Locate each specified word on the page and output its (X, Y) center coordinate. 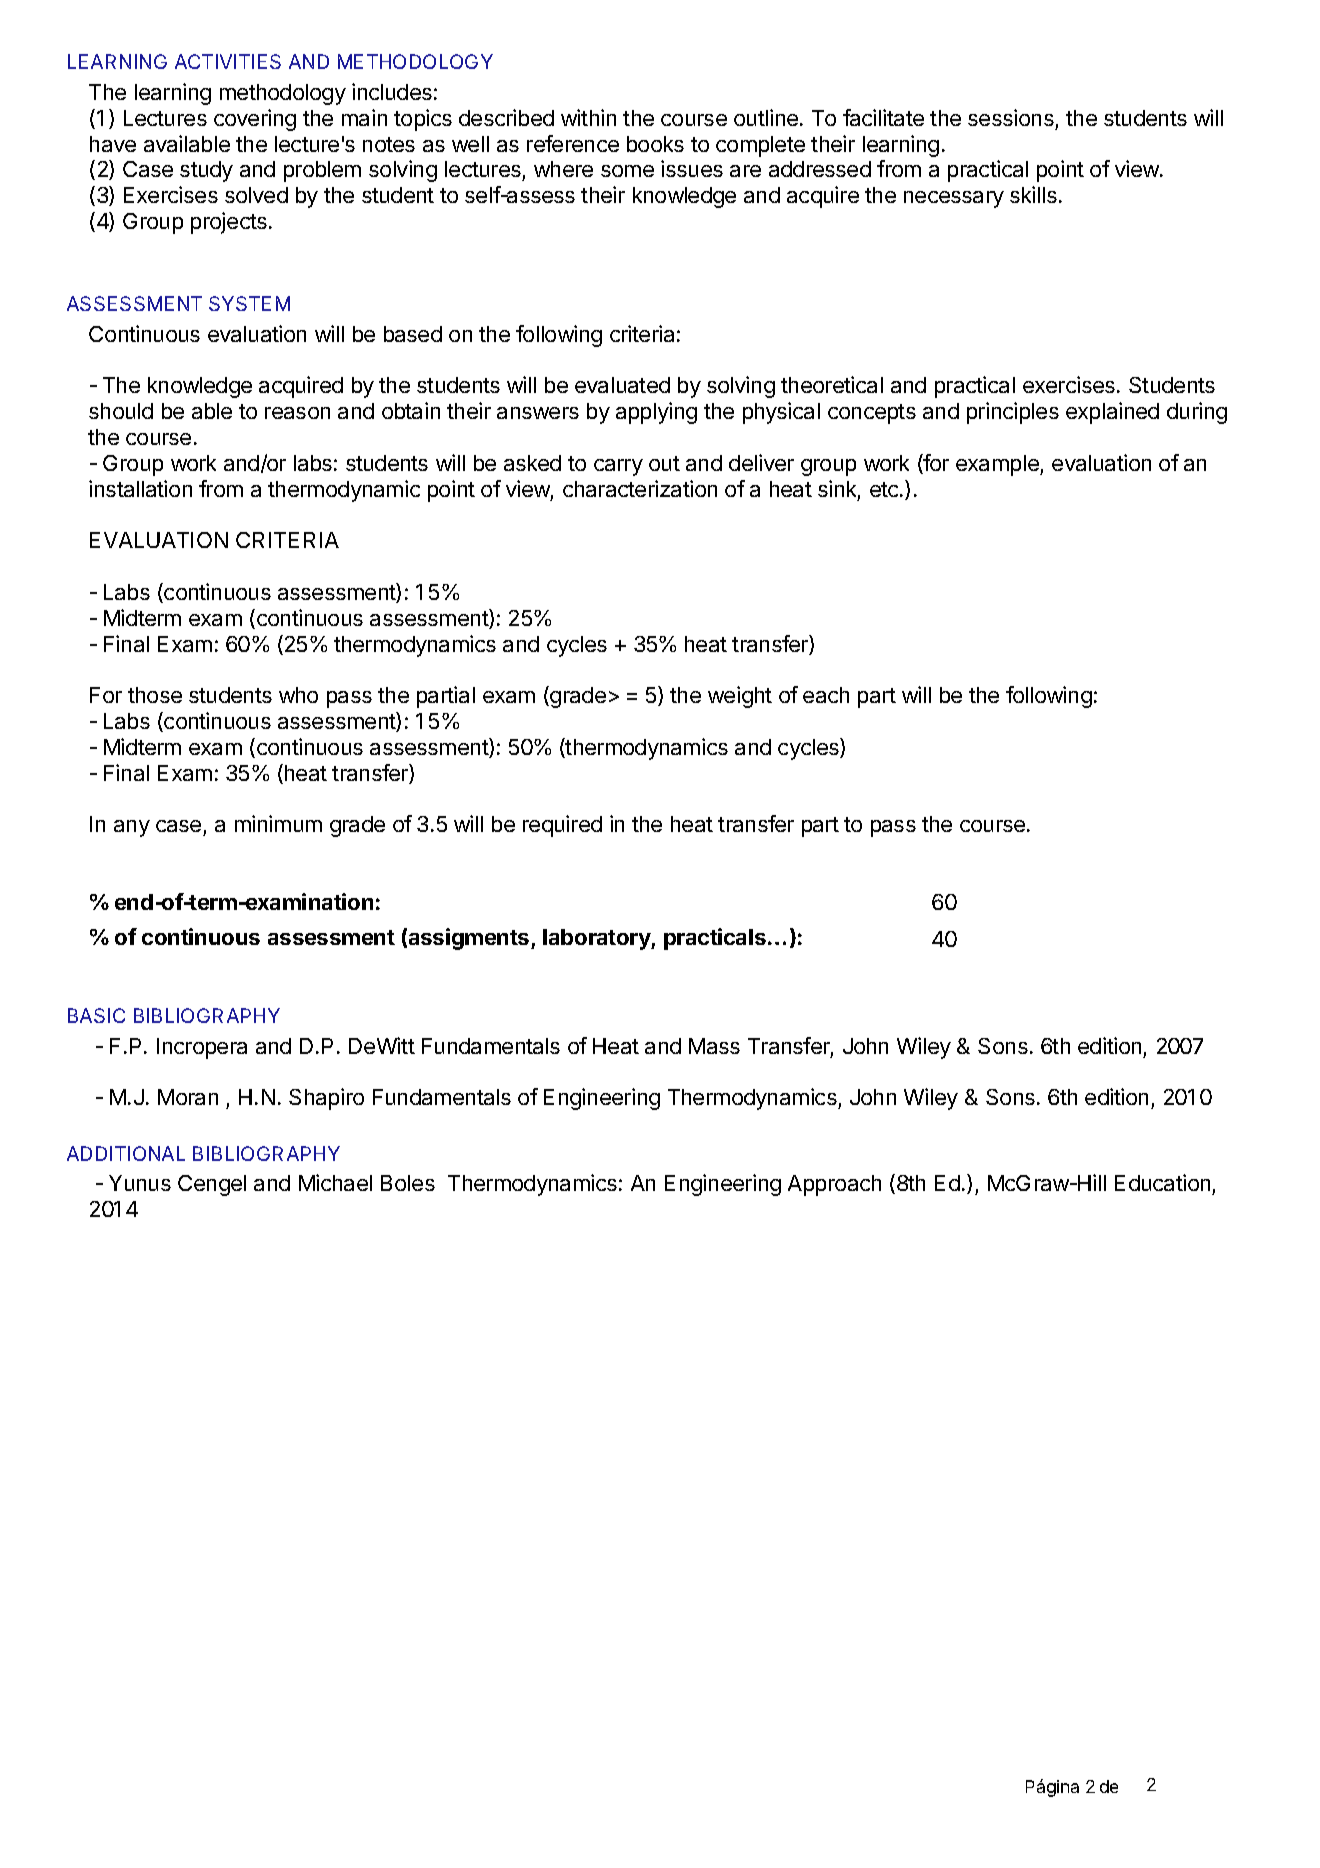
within (588, 117)
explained (1112, 413)
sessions (1011, 117)
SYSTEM (249, 303)
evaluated (622, 385)
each (826, 695)
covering (255, 120)
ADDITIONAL (126, 1153)
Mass (714, 1046)
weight (740, 697)
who (298, 695)
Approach (834, 1185)
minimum (278, 823)
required (562, 826)
